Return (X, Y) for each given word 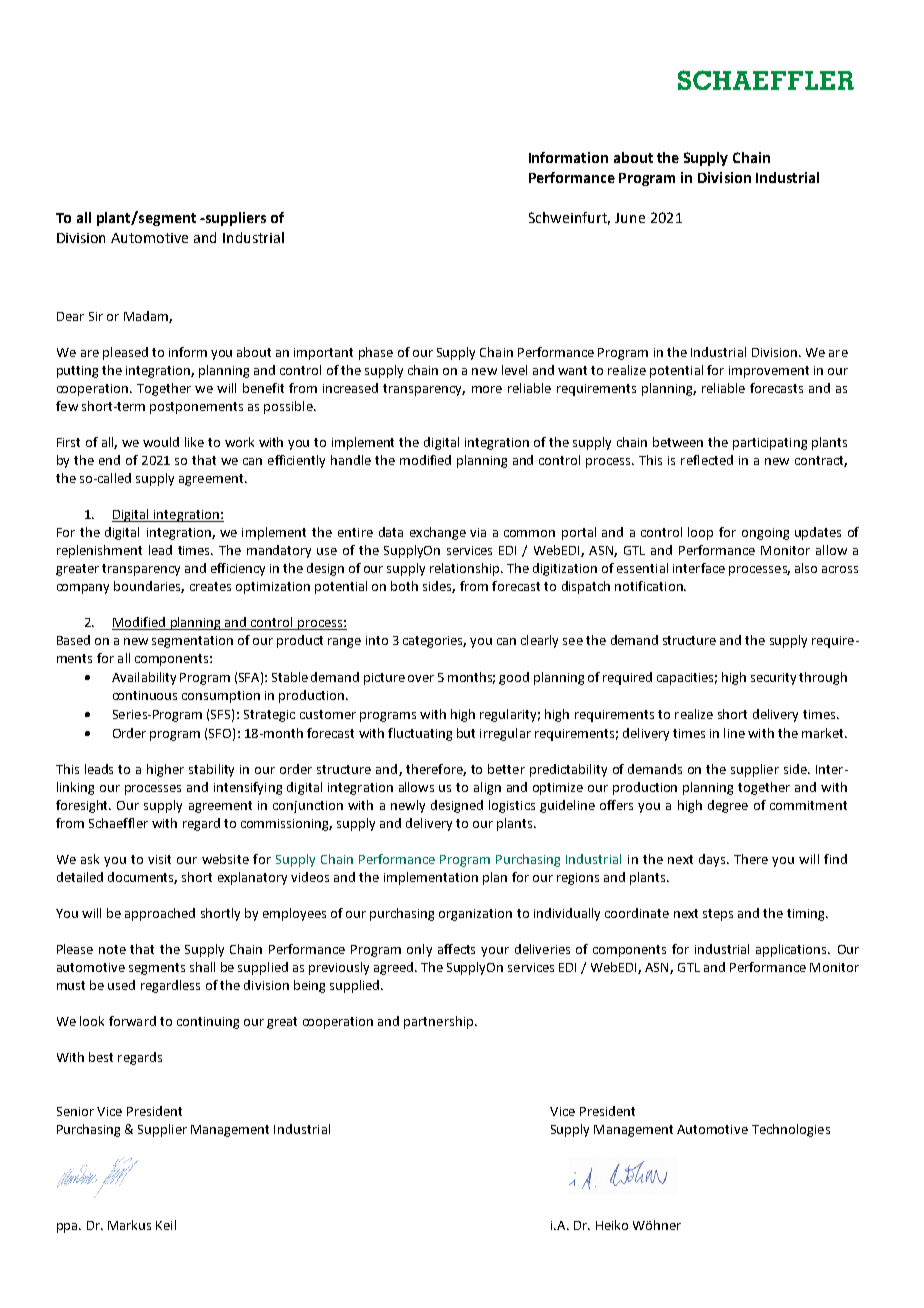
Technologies (791, 1130)
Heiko (612, 1225)
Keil (166, 1225)
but (466, 733)
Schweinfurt (569, 218)
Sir (96, 316)
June (630, 218)
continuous (145, 695)
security (773, 679)
